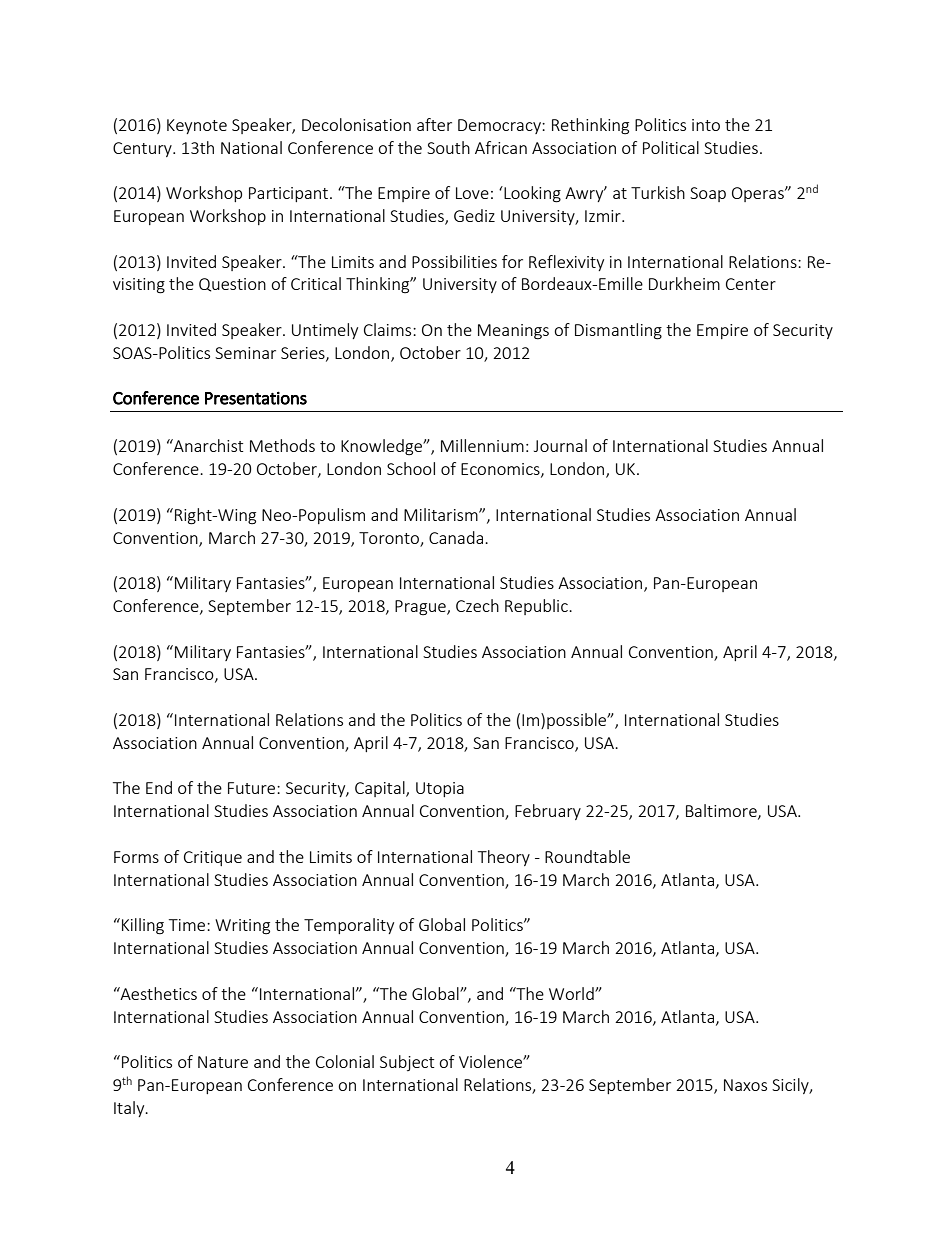 The image size is (952, 1233). I want to click on Subject, so click(407, 1063).
